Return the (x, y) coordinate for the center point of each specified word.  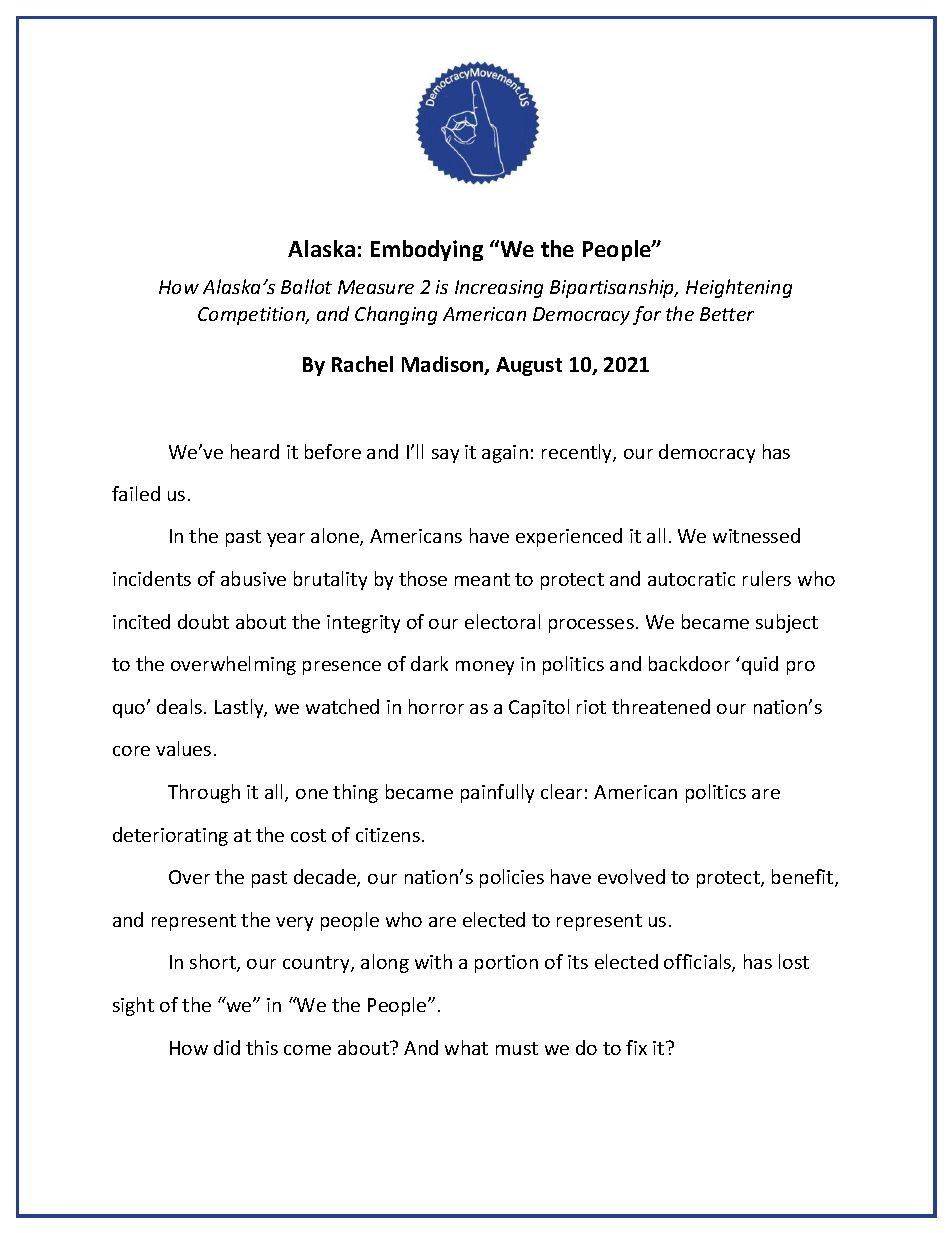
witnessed (756, 535)
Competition (253, 316)
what (466, 1047)
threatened (661, 706)
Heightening (739, 288)
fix (636, 1047)
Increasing (499, 289)
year (286, 540)
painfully (497, 793)
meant (482, 579)
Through (204, 793)
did (227, 1047)
